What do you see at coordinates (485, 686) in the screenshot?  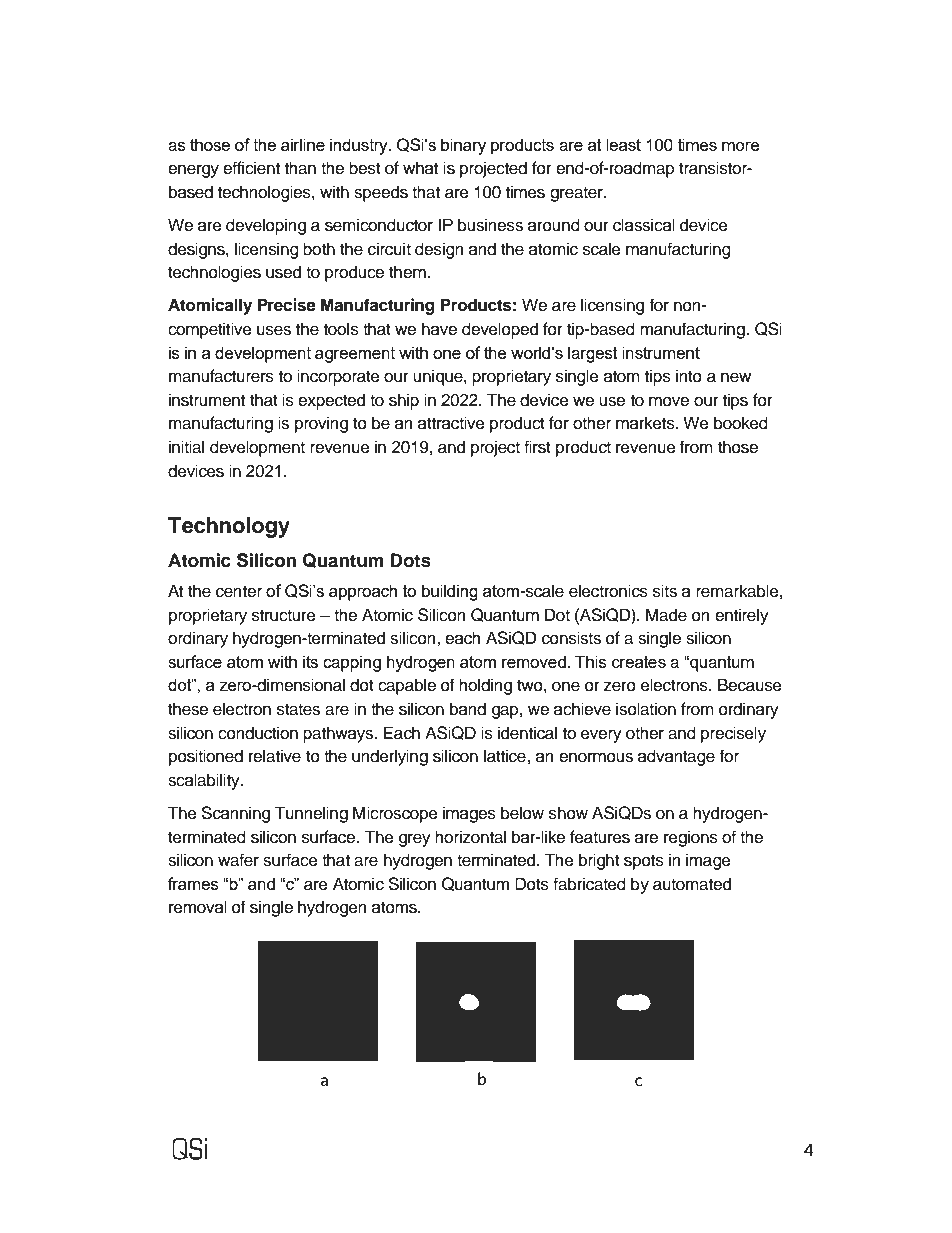 I see `holding` at bounding box center [485, 686].
